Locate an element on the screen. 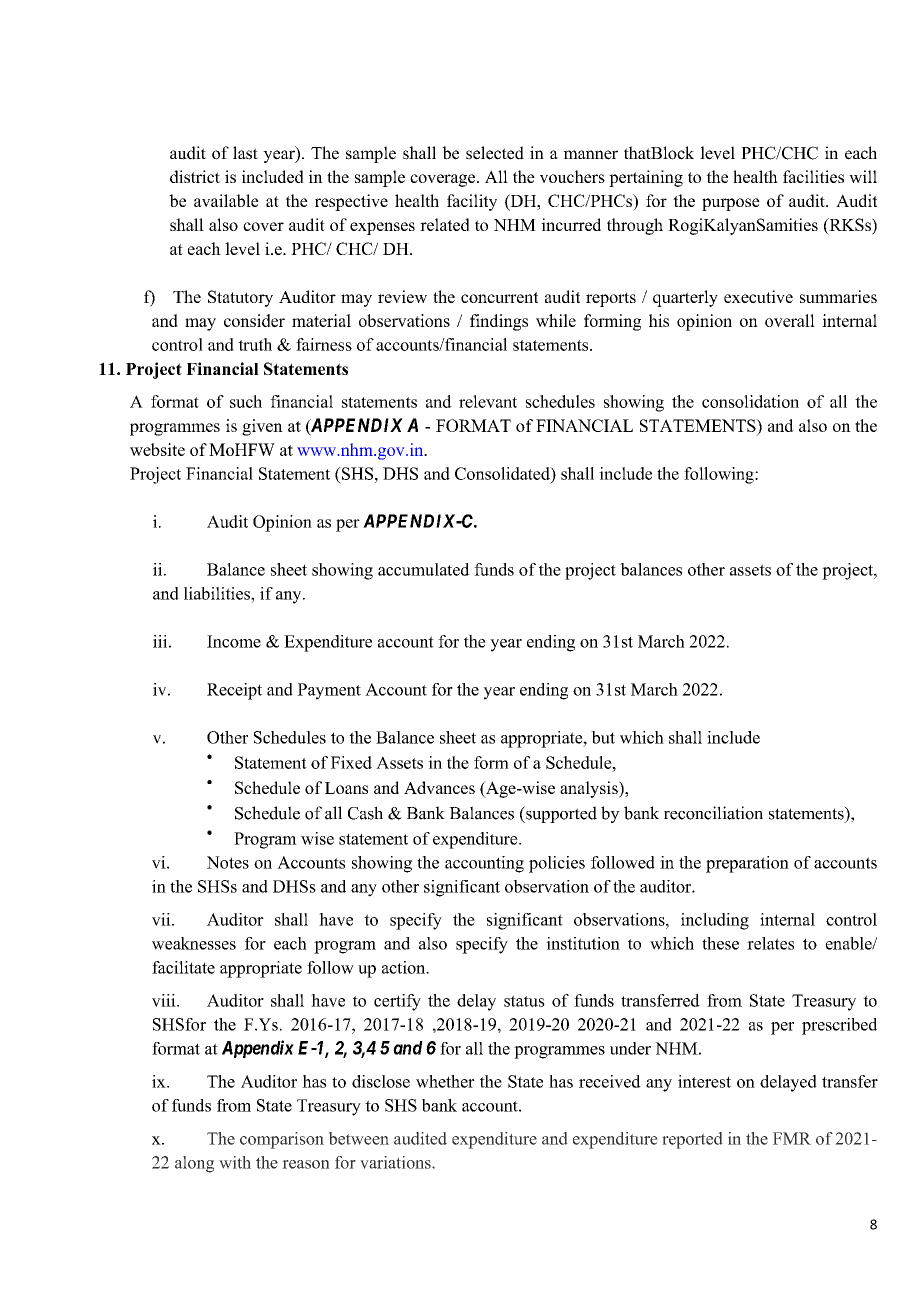 The image size is (924, 1308). with is located at coordinates (235, 1162).
